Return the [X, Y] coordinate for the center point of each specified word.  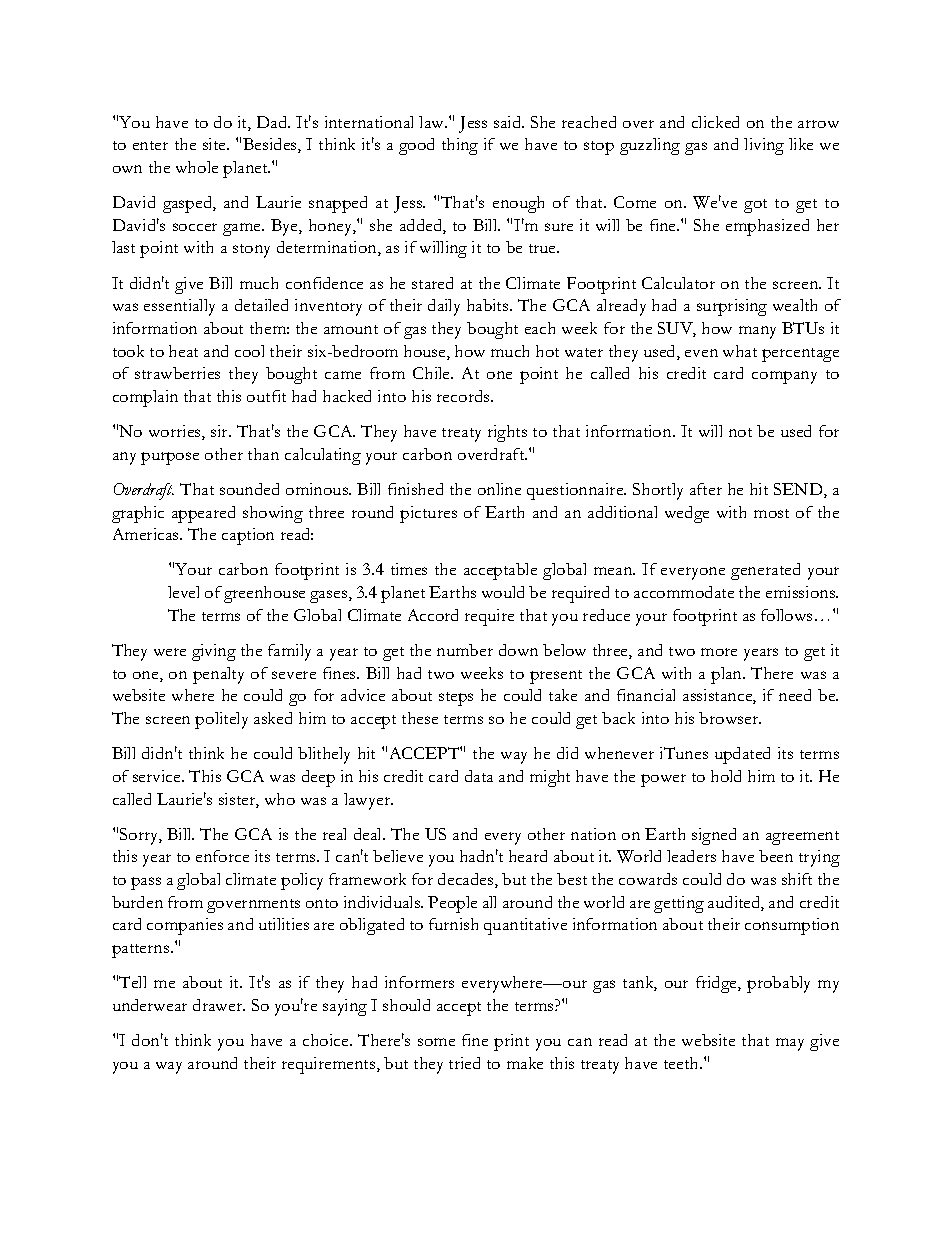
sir [221, 431]
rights [507, 433]
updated [742, 755]
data [479, 776]
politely [221, 720]
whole [197, 167]
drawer [219, 1005]
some [436, 1042]
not [740, 432]
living [764, 146]
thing [460, 146]
